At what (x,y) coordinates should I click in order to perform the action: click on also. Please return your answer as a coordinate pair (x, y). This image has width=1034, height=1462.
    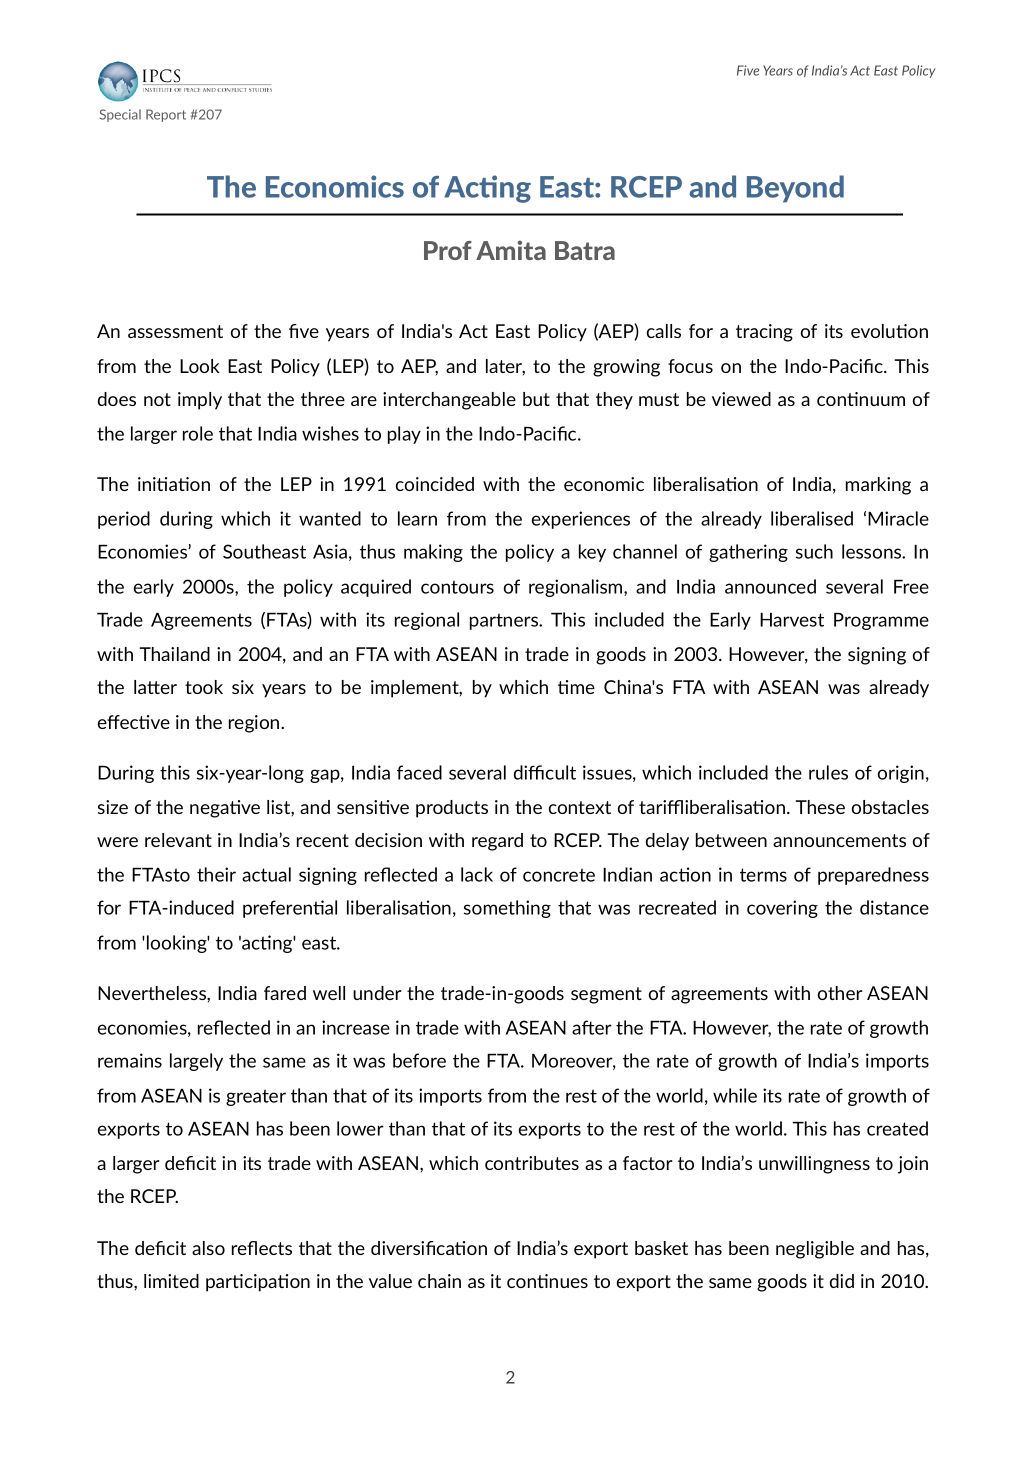
    Looking at the image, I should click on (208, 1248).
